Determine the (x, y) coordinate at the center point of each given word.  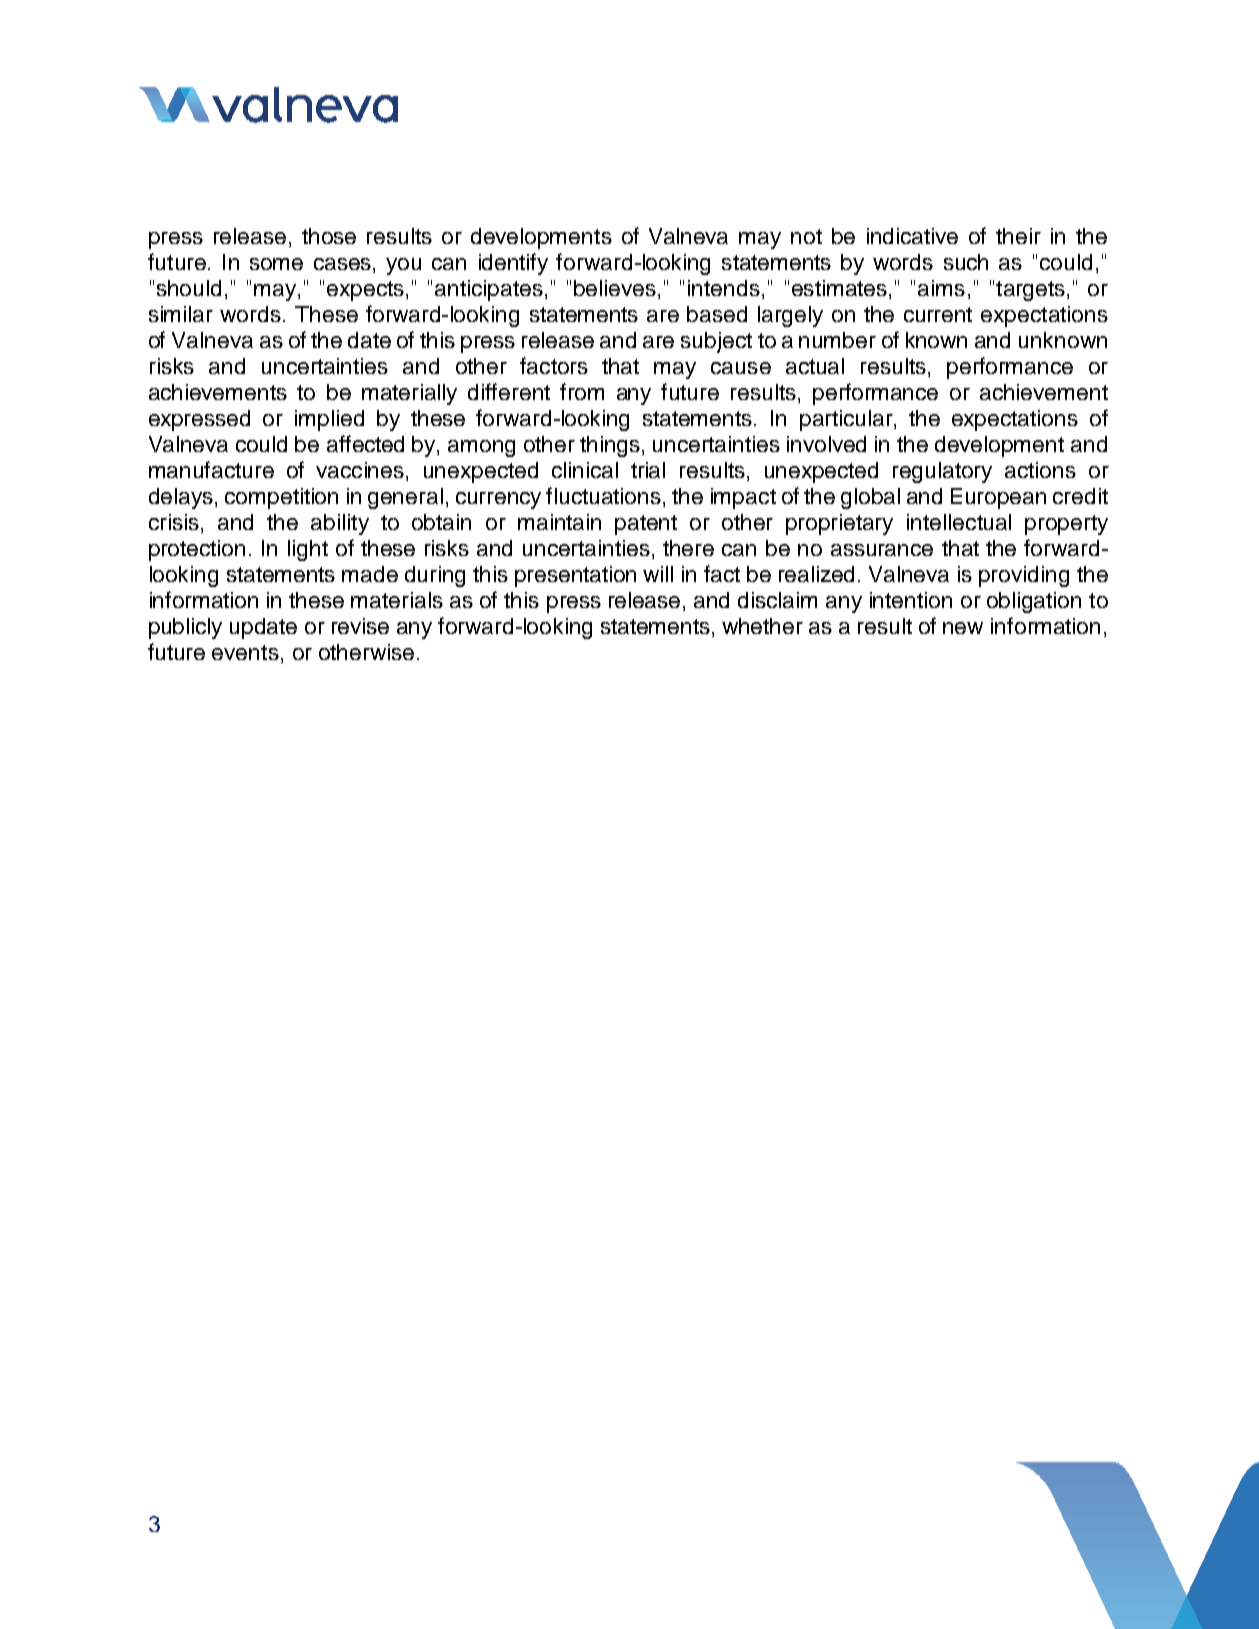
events (245, 652)
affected (365, 443)
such (966, 262)
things (610, 446)
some (276, 264)
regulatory (942, 472)
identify (513, 264)
